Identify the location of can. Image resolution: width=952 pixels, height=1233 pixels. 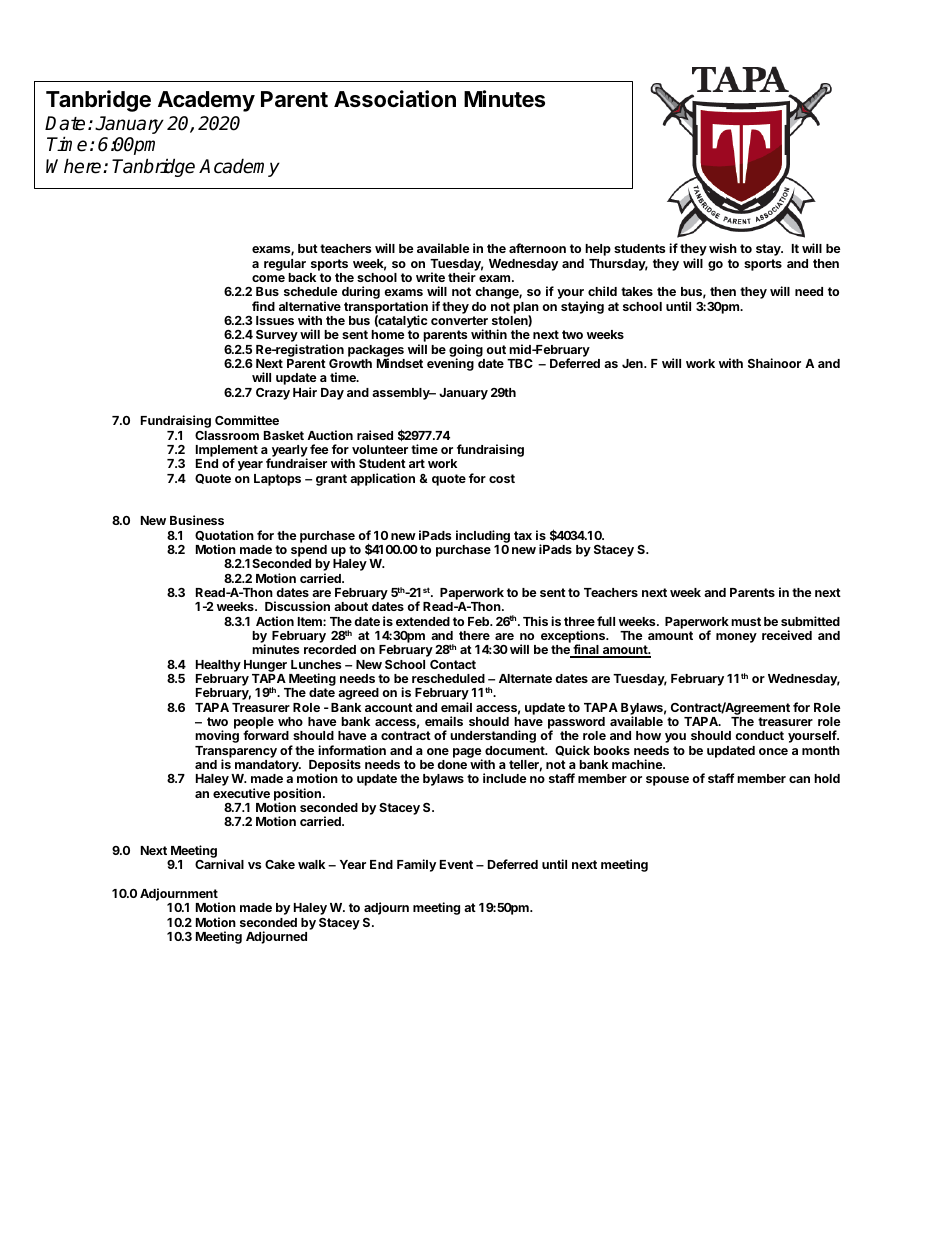
(799, 779).
